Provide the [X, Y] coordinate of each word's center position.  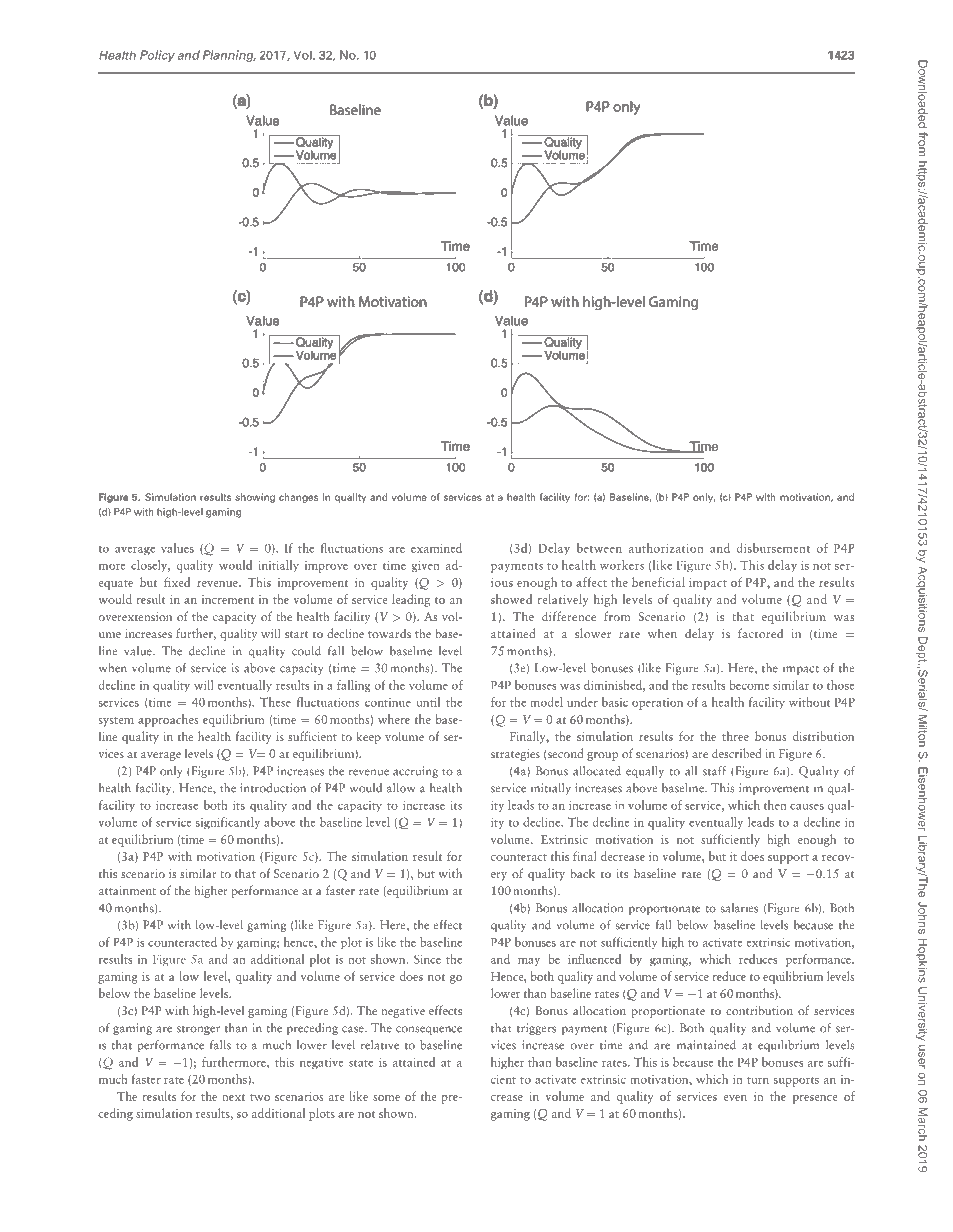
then [775, 805]
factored [760, 633]
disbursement [773, 548]
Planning [229, 56]
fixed [177, 582]
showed [511, 599]
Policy [157, 56]
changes [298, 498]
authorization [666, 548]
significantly [228, 823]
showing [255, 498]
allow [401, 788]
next [233, 1097]
